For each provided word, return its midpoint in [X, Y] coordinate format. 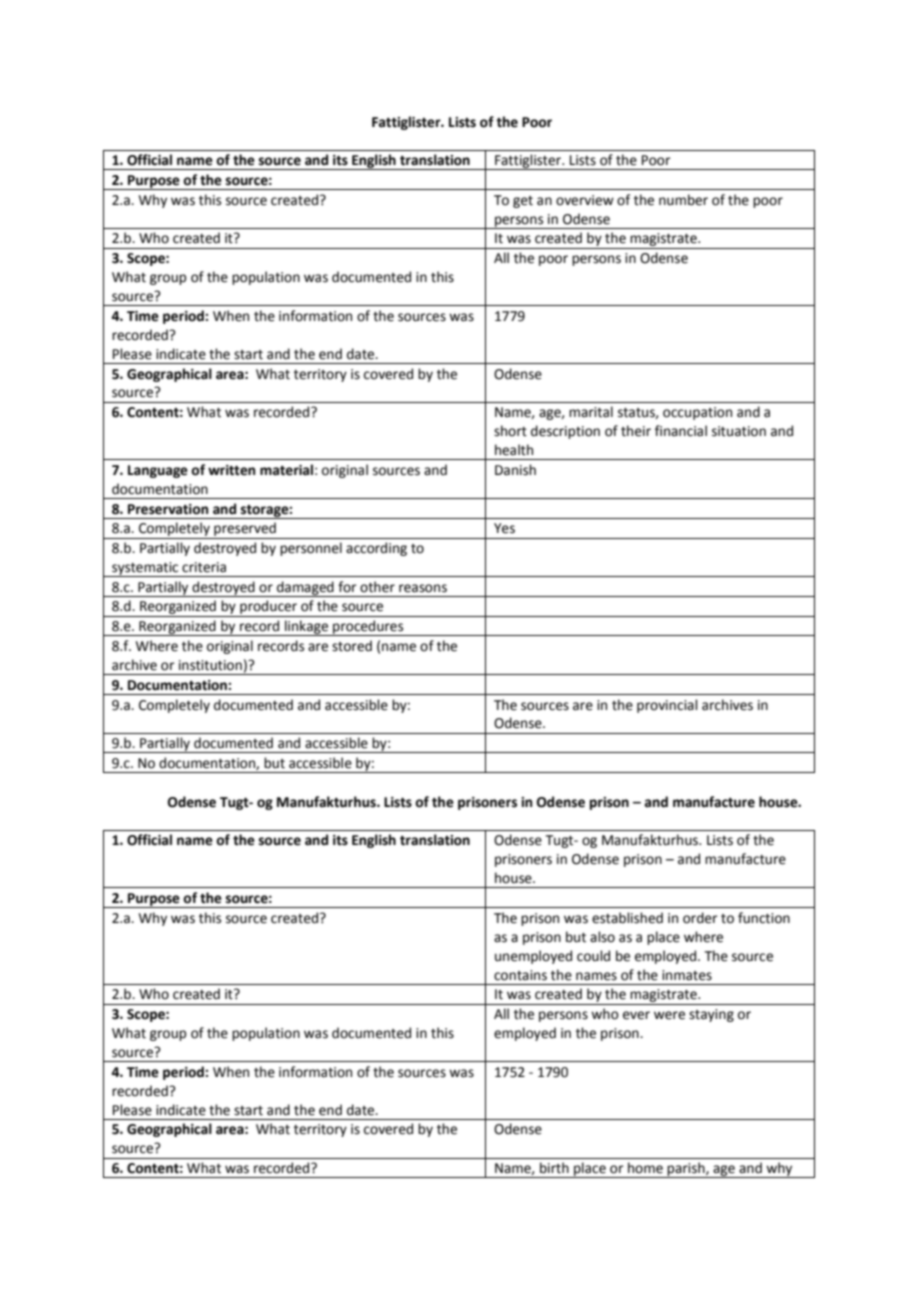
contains [520, 975]
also [602, 937]
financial [681, 431]
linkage [307, 628]
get [523, 202]
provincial [667, 706]
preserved [245, 530]
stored [352, 646]
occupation [697, 413]
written [231, 470]
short [510, 431]
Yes [504, 528]
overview [585, 200]
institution [210, 665]
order [700, 918]
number [683, 200]
